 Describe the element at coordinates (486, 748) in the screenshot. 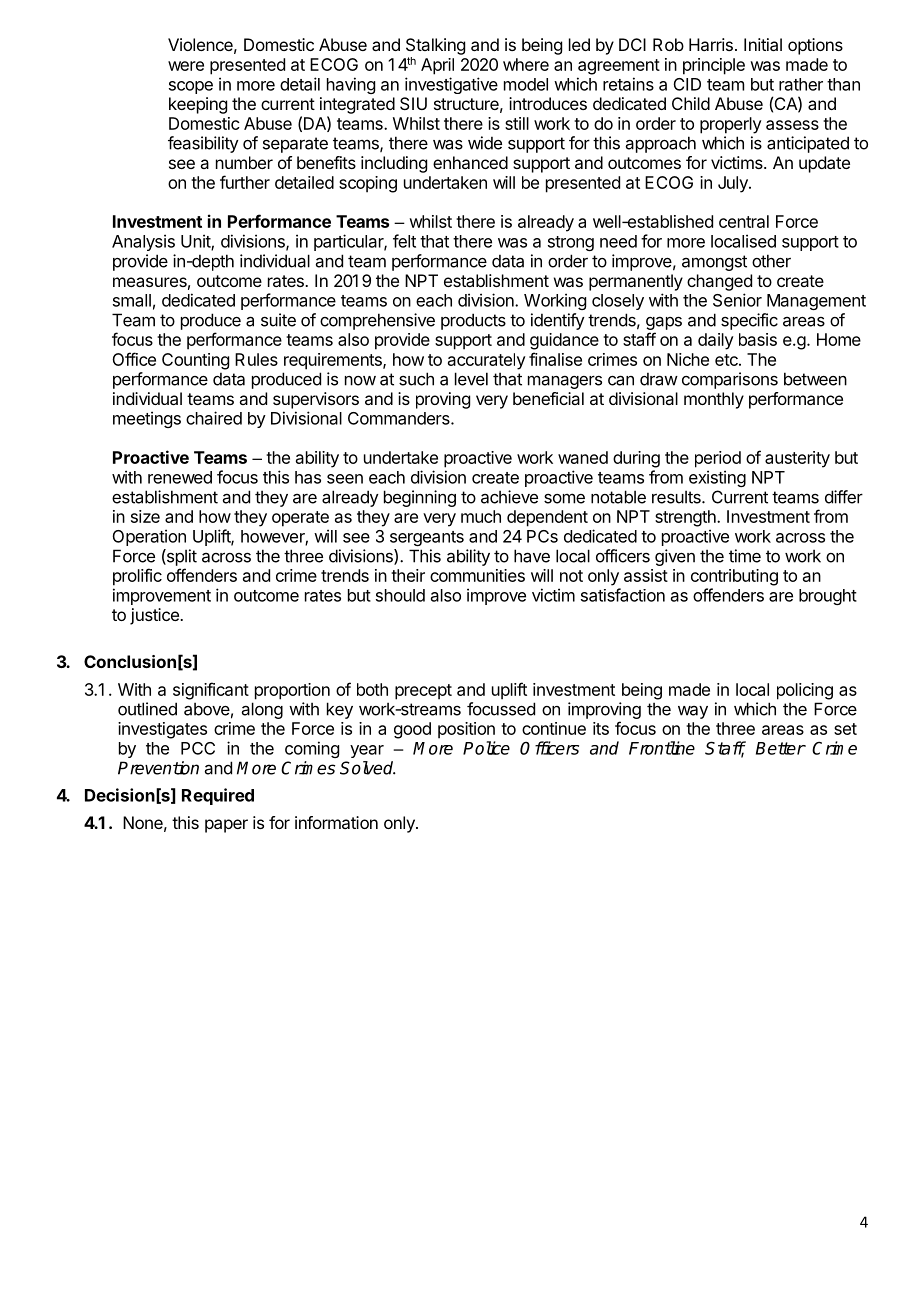

I see `Police` at that location.
